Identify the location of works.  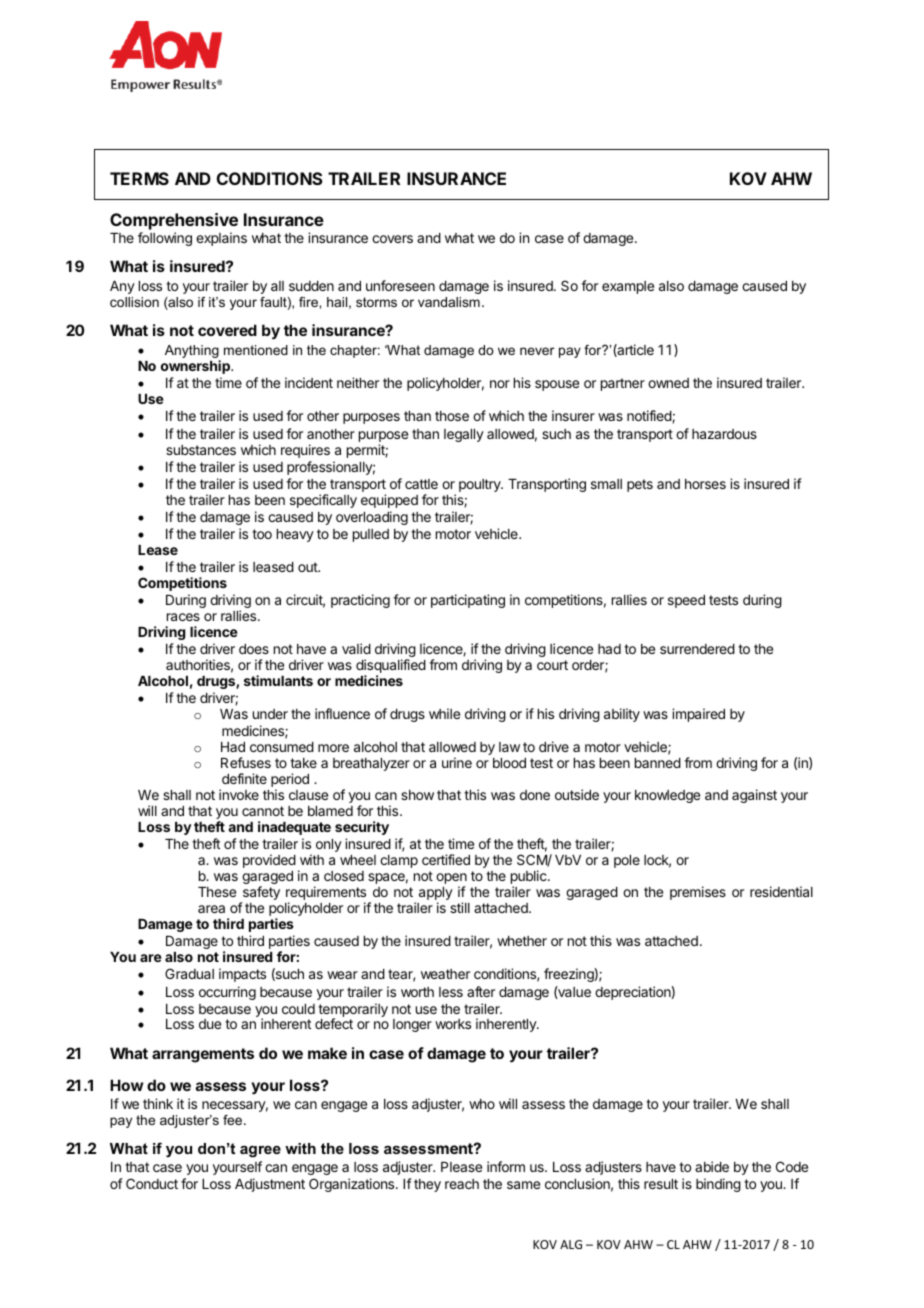
(453, 1024).
